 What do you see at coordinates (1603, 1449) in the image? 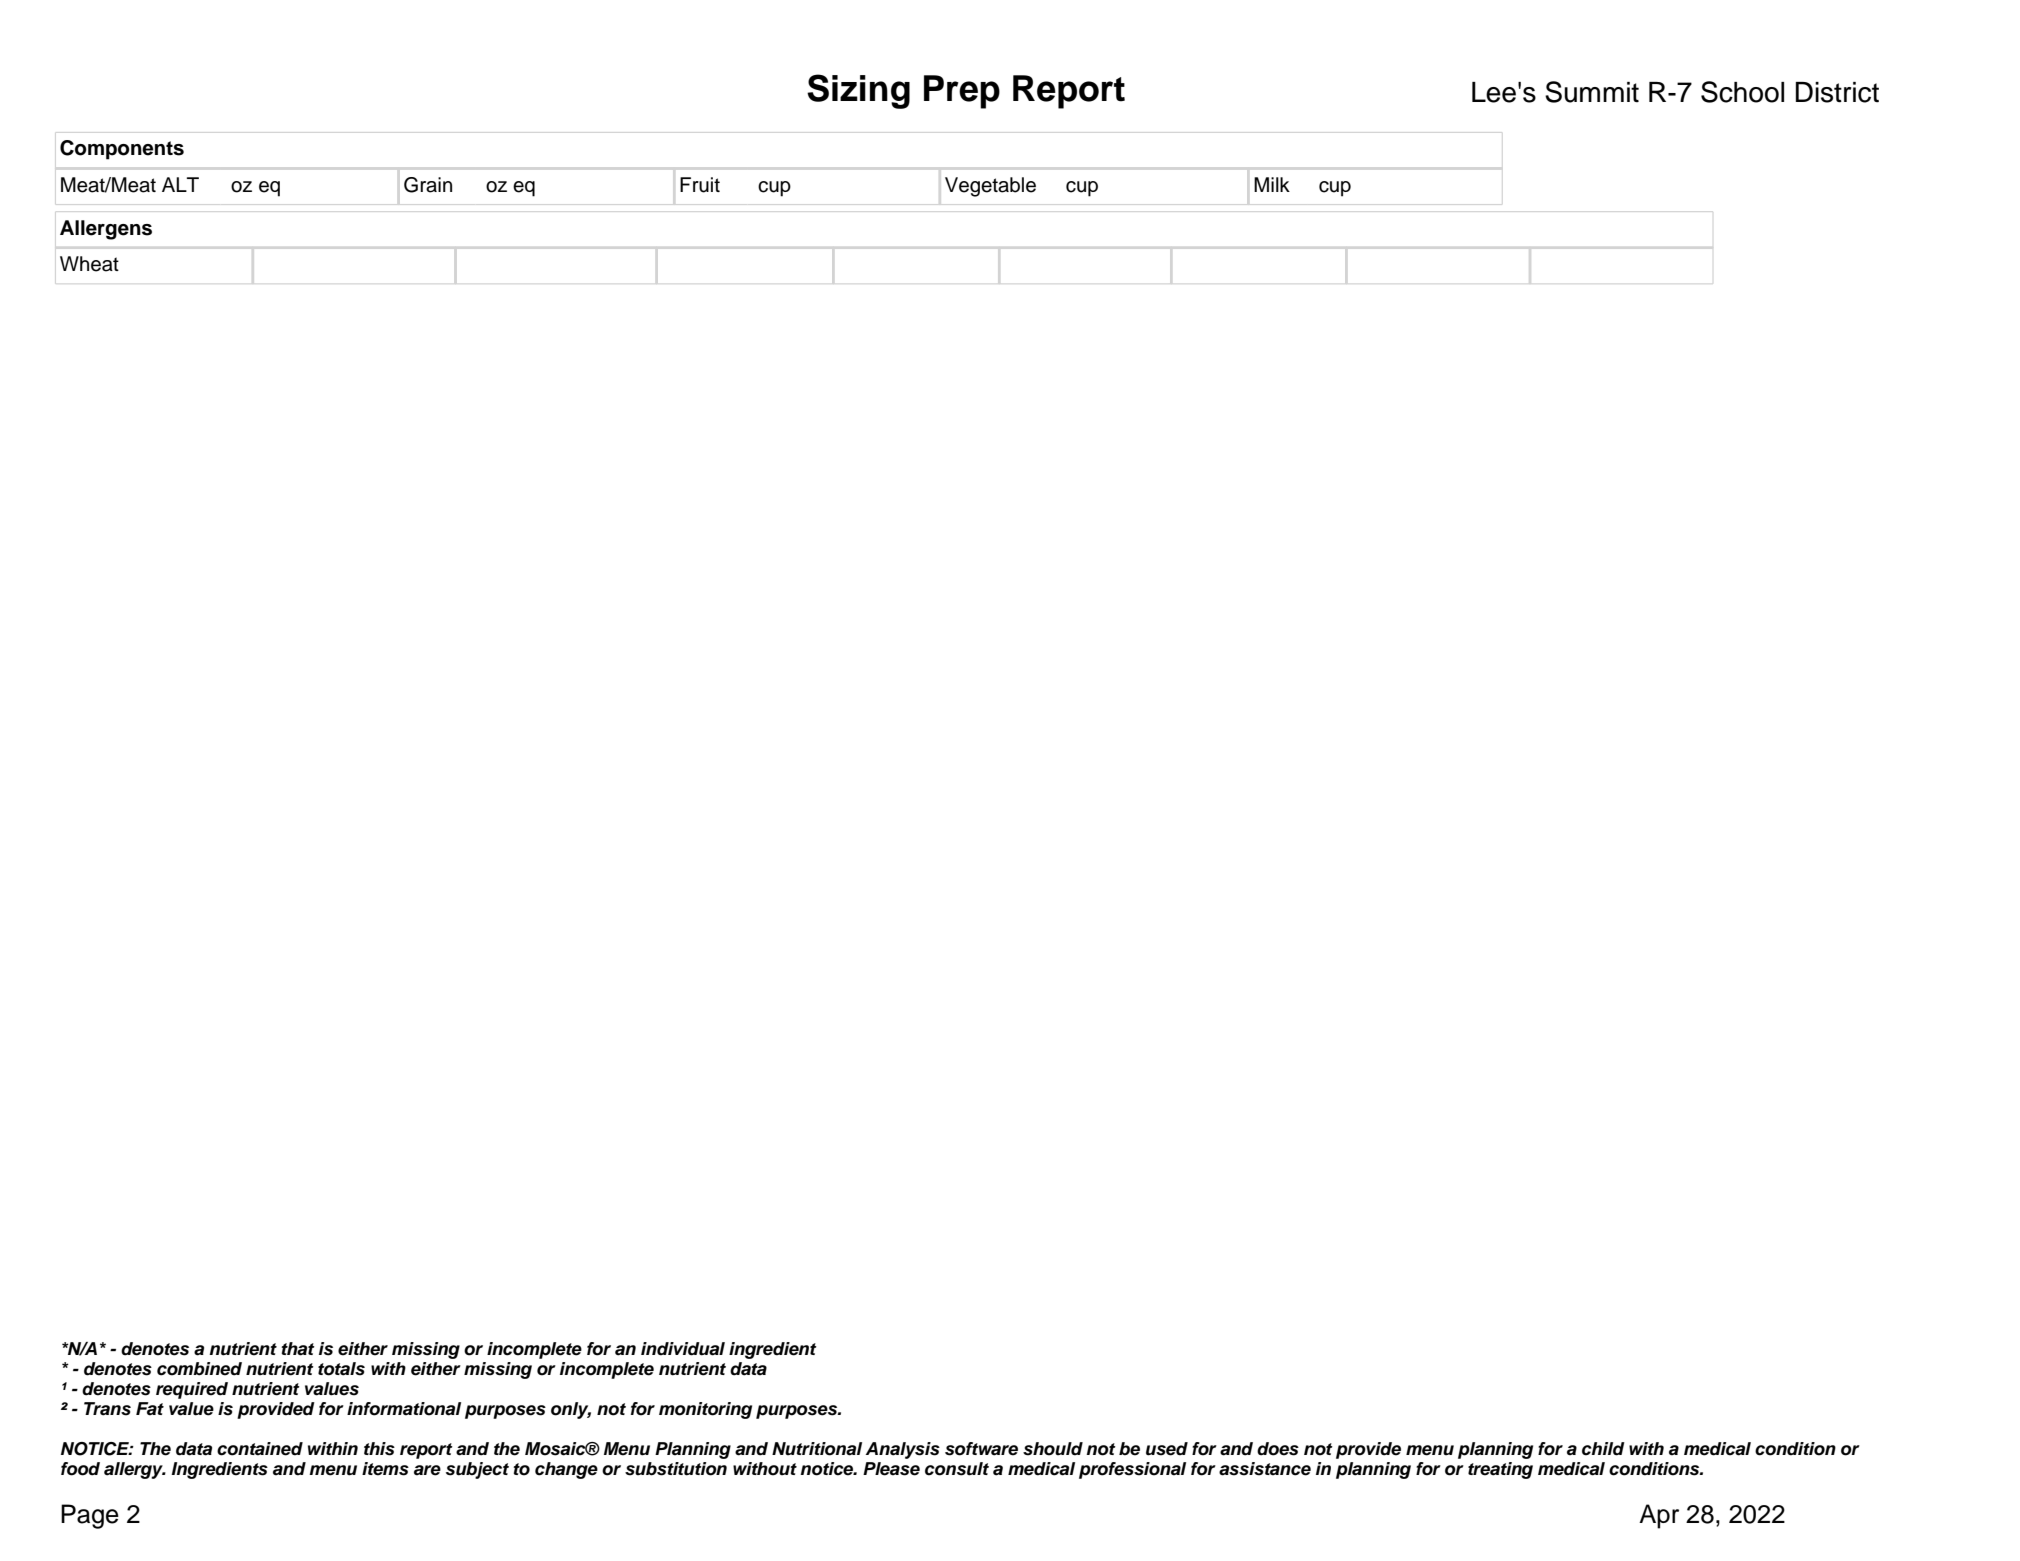
I see `child` at bounding box center [1603, 1449].
